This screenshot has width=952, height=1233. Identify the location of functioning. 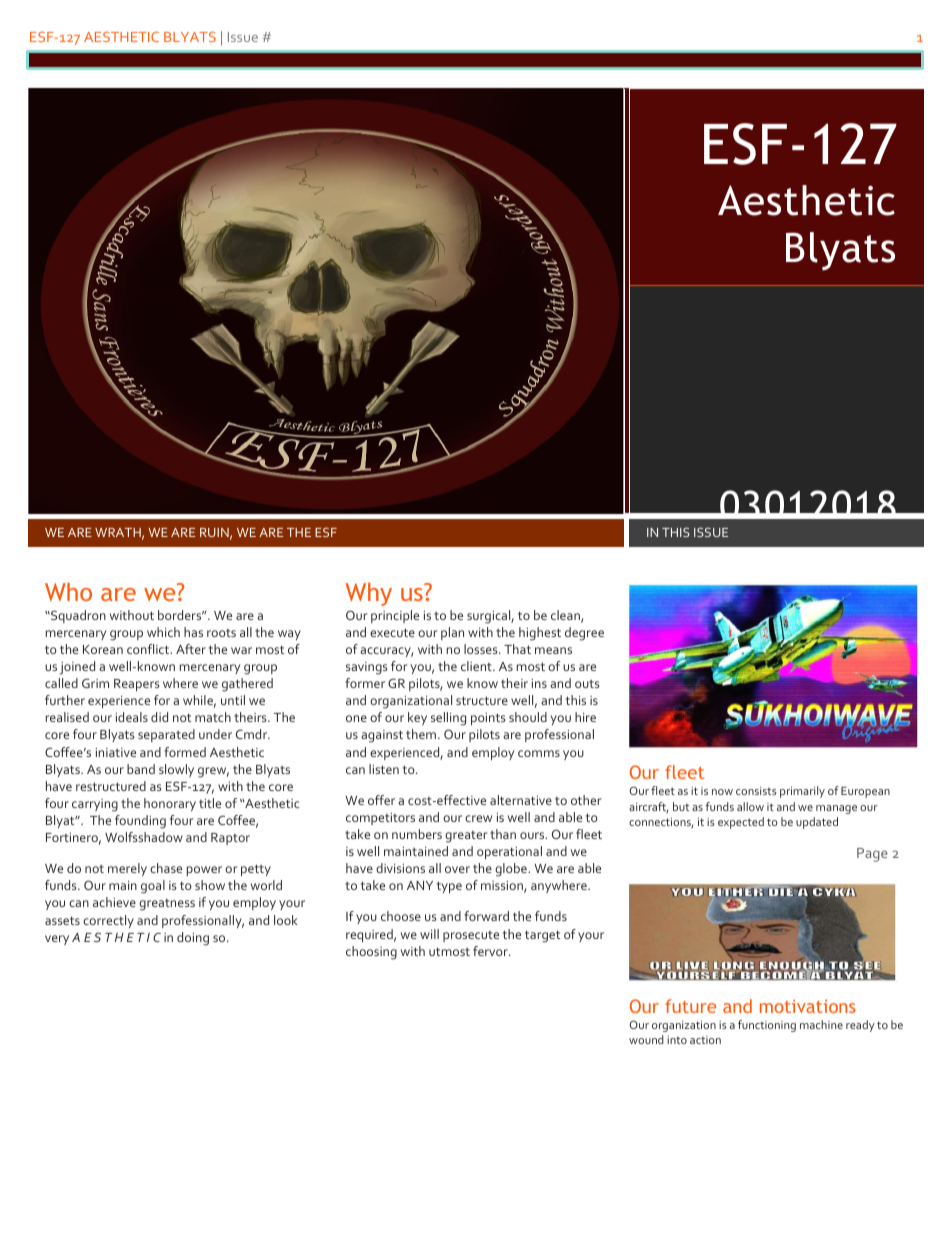
(767, 1026).
